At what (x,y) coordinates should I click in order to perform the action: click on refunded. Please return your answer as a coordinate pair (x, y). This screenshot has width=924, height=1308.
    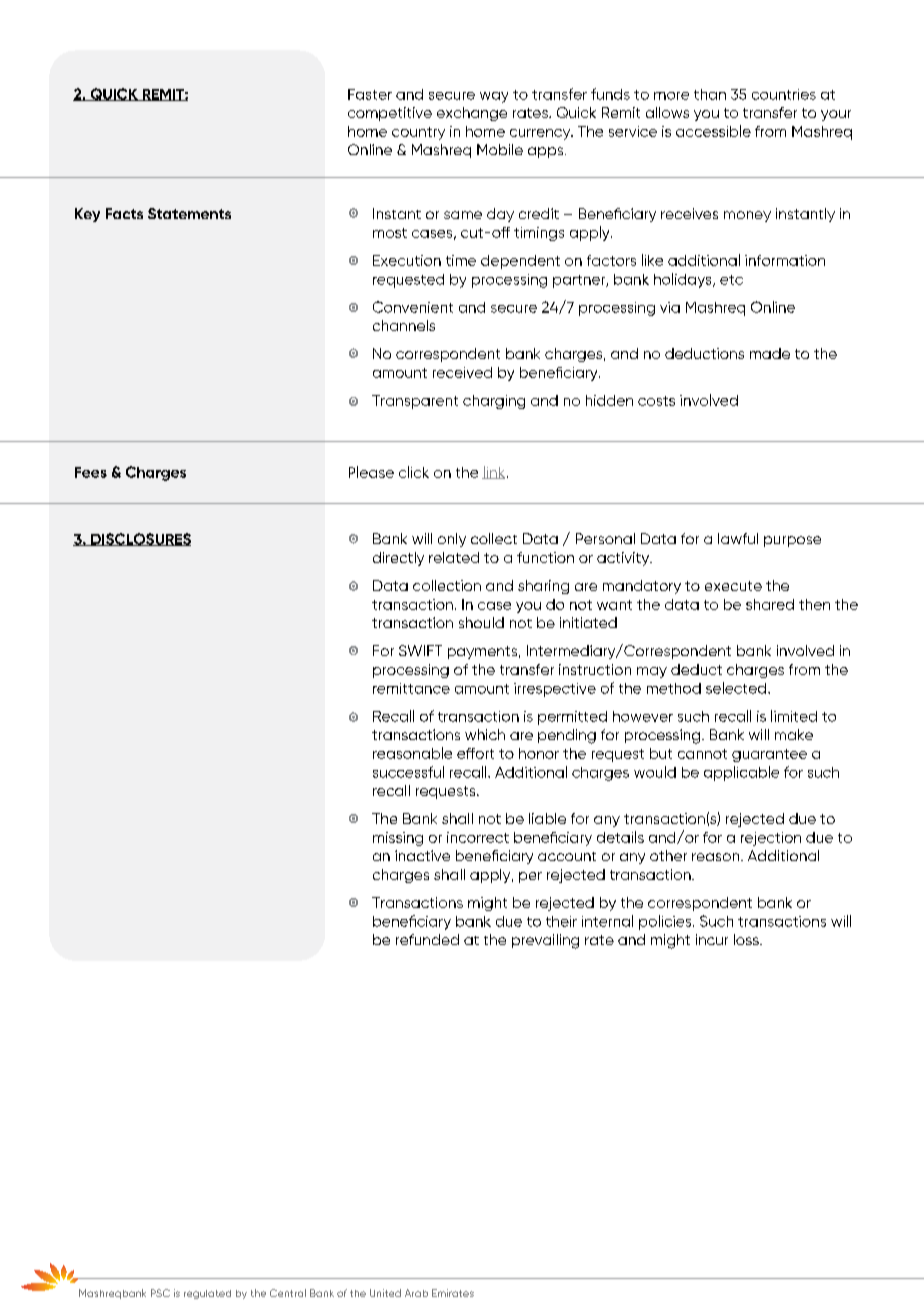
    Looking at the image, I should click on (427, 939).
